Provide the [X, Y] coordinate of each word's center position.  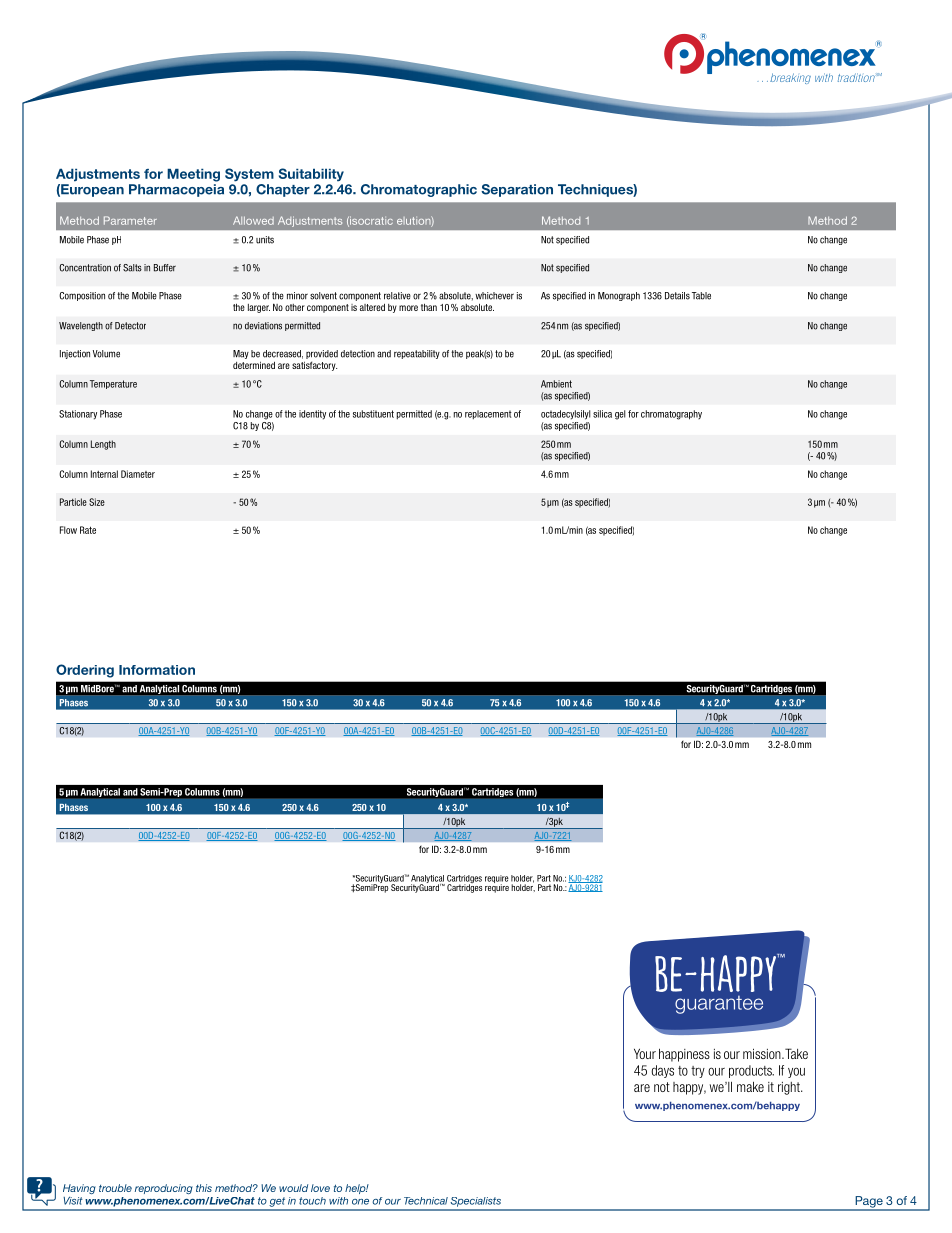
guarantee [719, 1005]
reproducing [164, 1189]
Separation [517, 190]
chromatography [671, 415]
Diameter [138, 474]
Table [701, 296]
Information [157, 670]
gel [620, 415]
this [204, 1188]
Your [645, 1053]
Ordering [85, 671]
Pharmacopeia [176, 190]
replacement [488, 414]
